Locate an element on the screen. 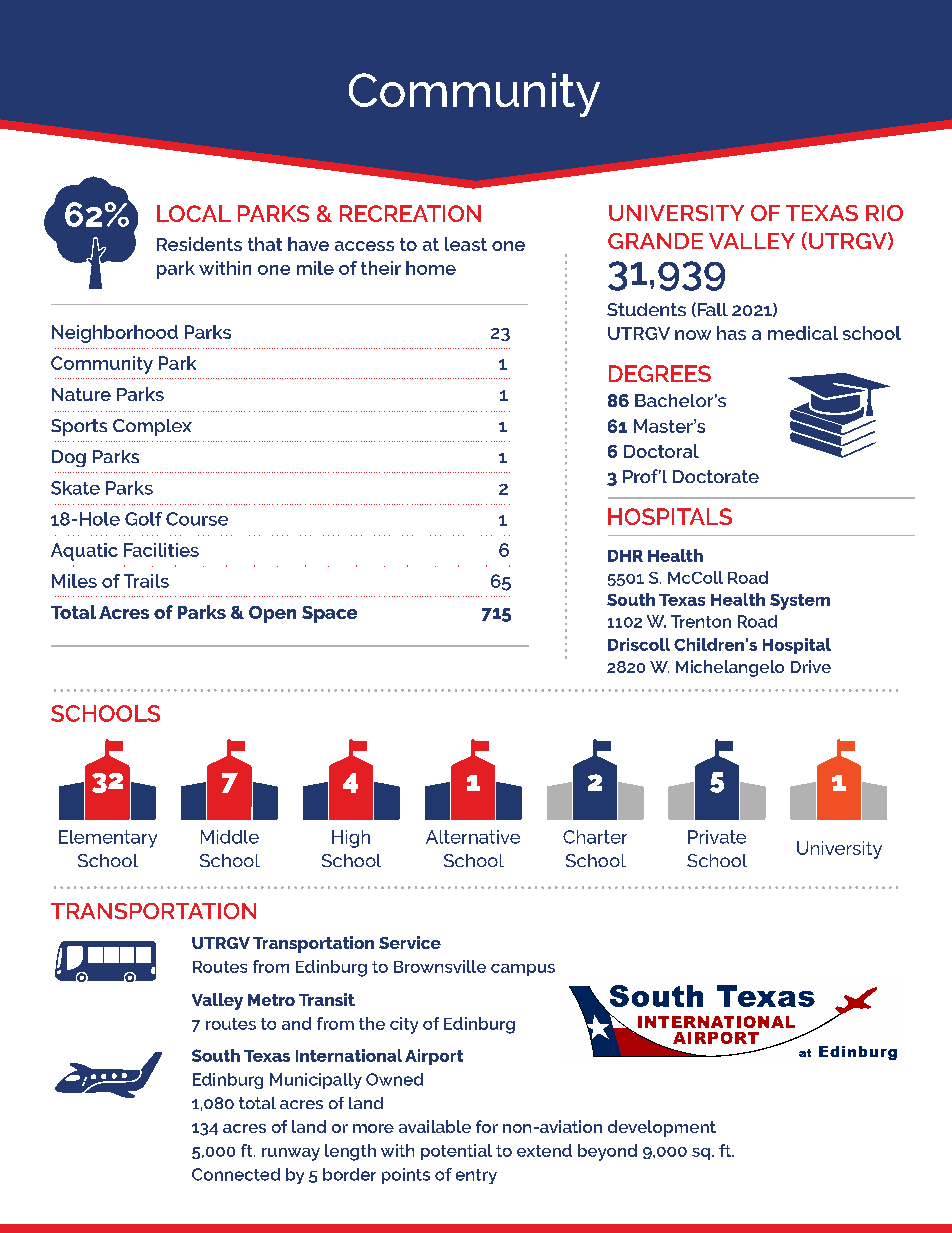  Residents is located at coordinates (199, 244).
